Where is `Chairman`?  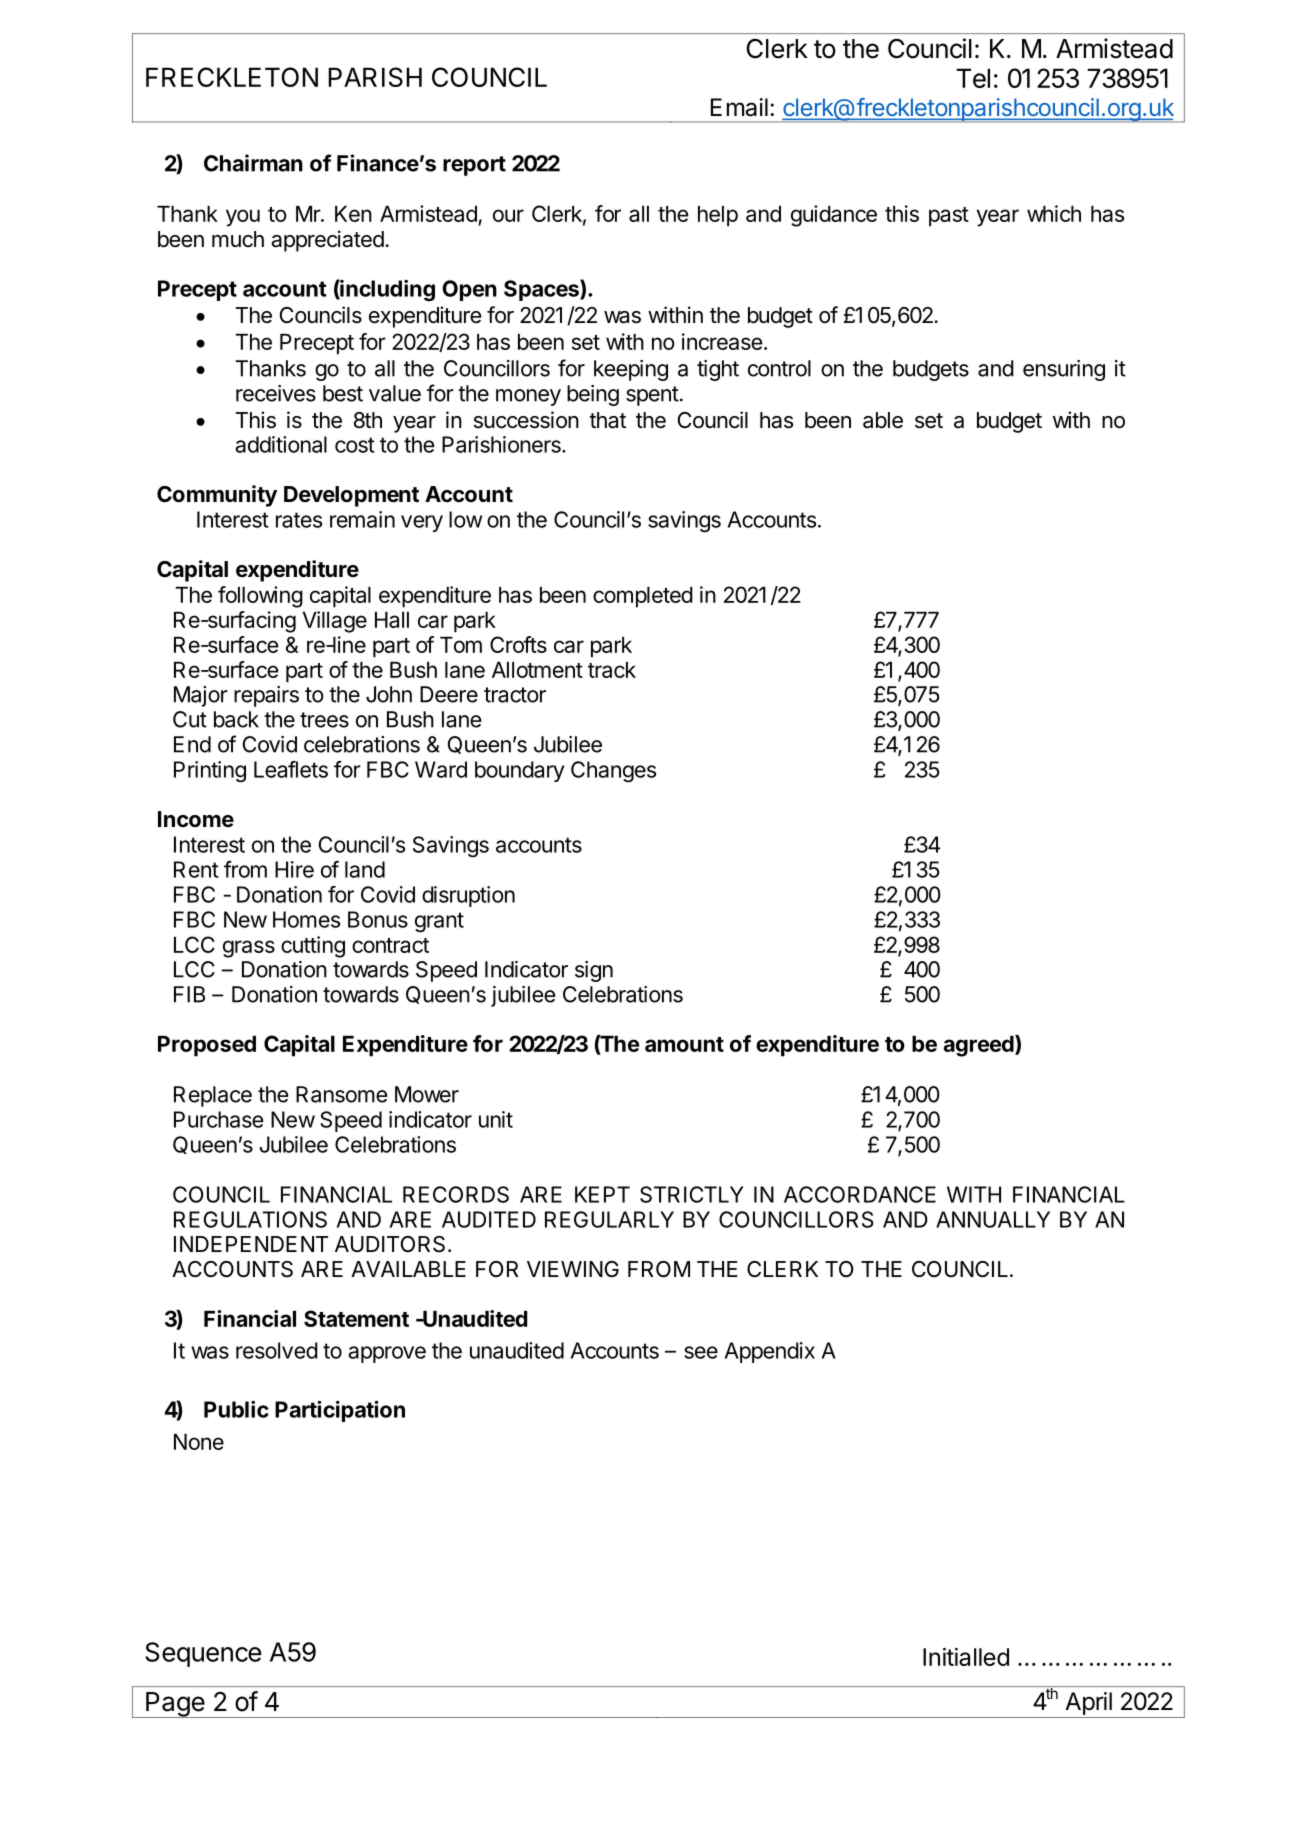 Chairman is located at coordinates (253, 163).
